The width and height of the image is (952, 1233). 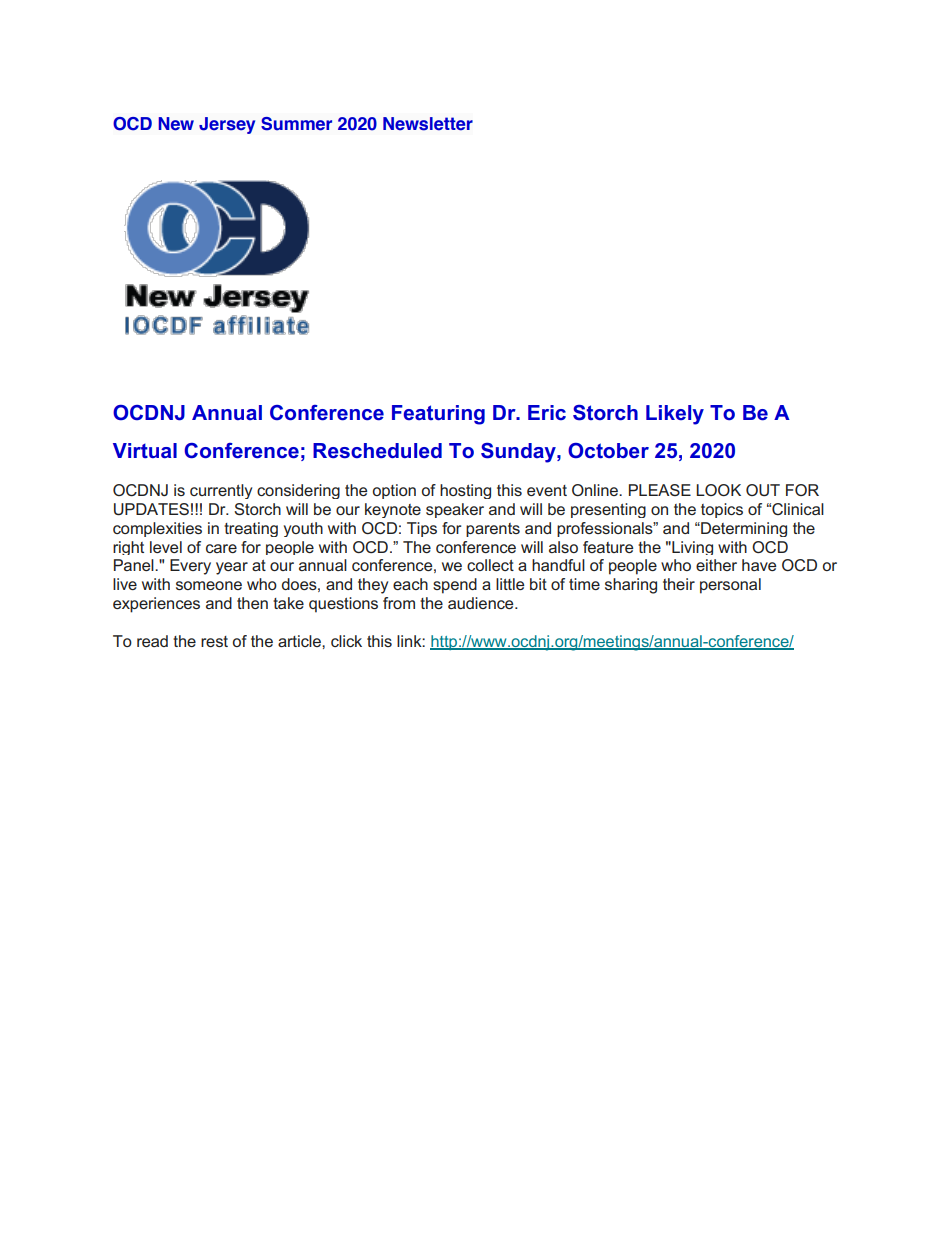 What do you see at coordinates (679, 584) in the image?
I see `their` at bounding box center [679, 584].
